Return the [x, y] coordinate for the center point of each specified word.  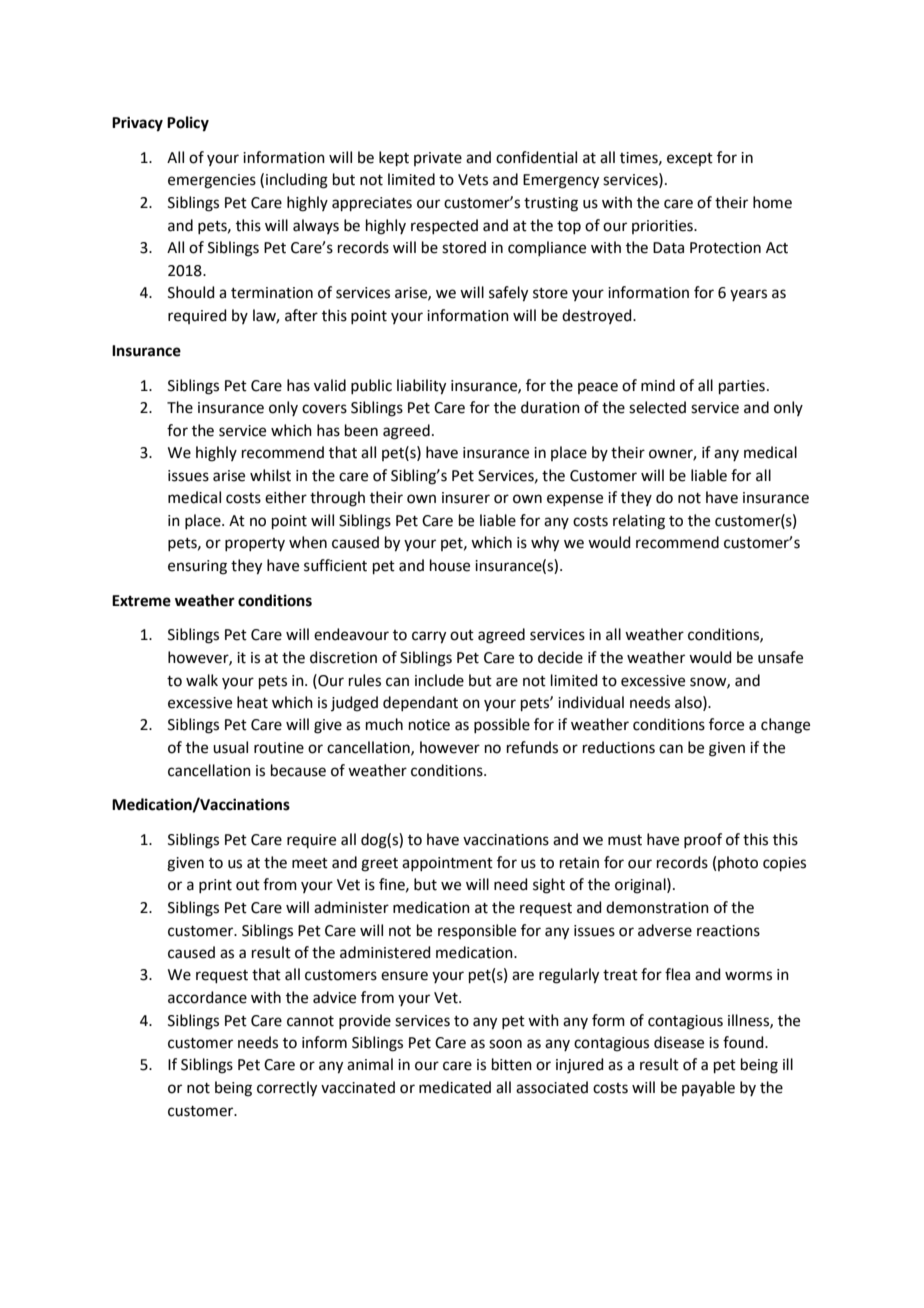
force [726, 724]
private [438, 159]
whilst [270, 475]
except [690, 159]
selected [657, 407]
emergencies [212, 181]
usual [230, 747]
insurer [466, 498]
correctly [287, 1089]
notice [429, 725]
